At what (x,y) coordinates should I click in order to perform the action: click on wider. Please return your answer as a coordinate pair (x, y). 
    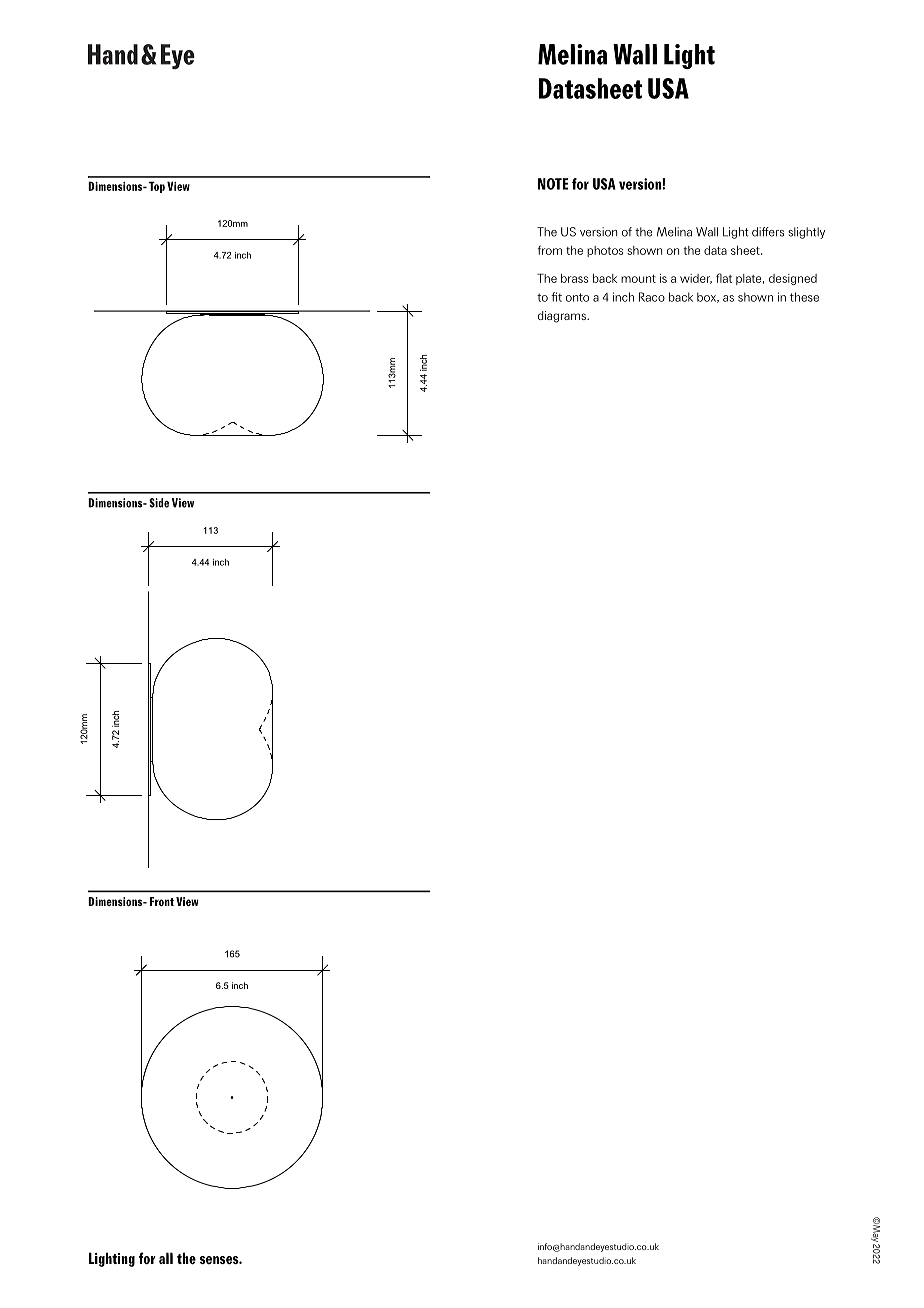
    Looking at the image, I should click on (696, 279).
